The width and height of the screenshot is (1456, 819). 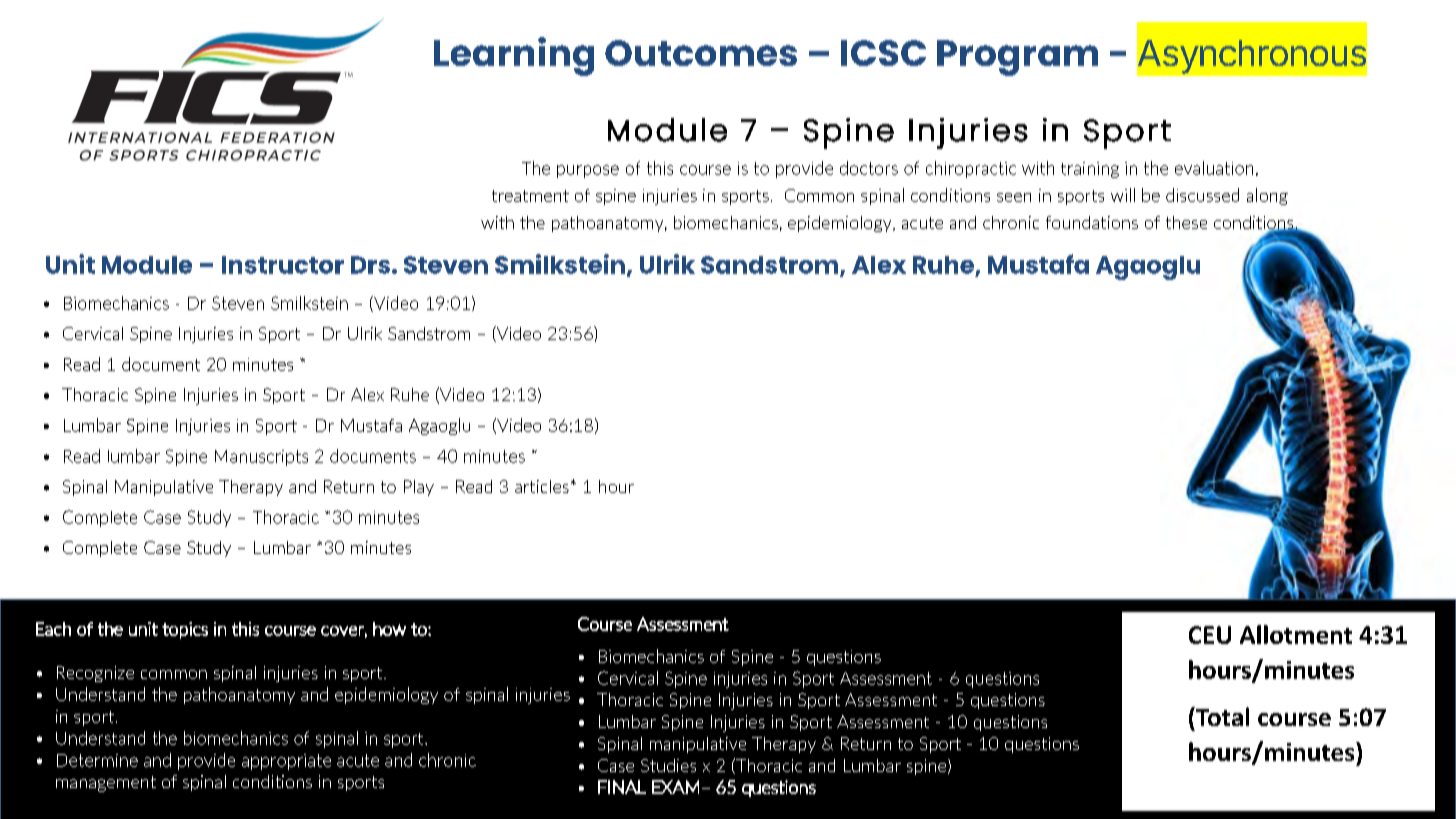 What do you see at coordinates (701, 53) in the screenshot?
I see `Outcomes` at bounding box center [701, 53].
